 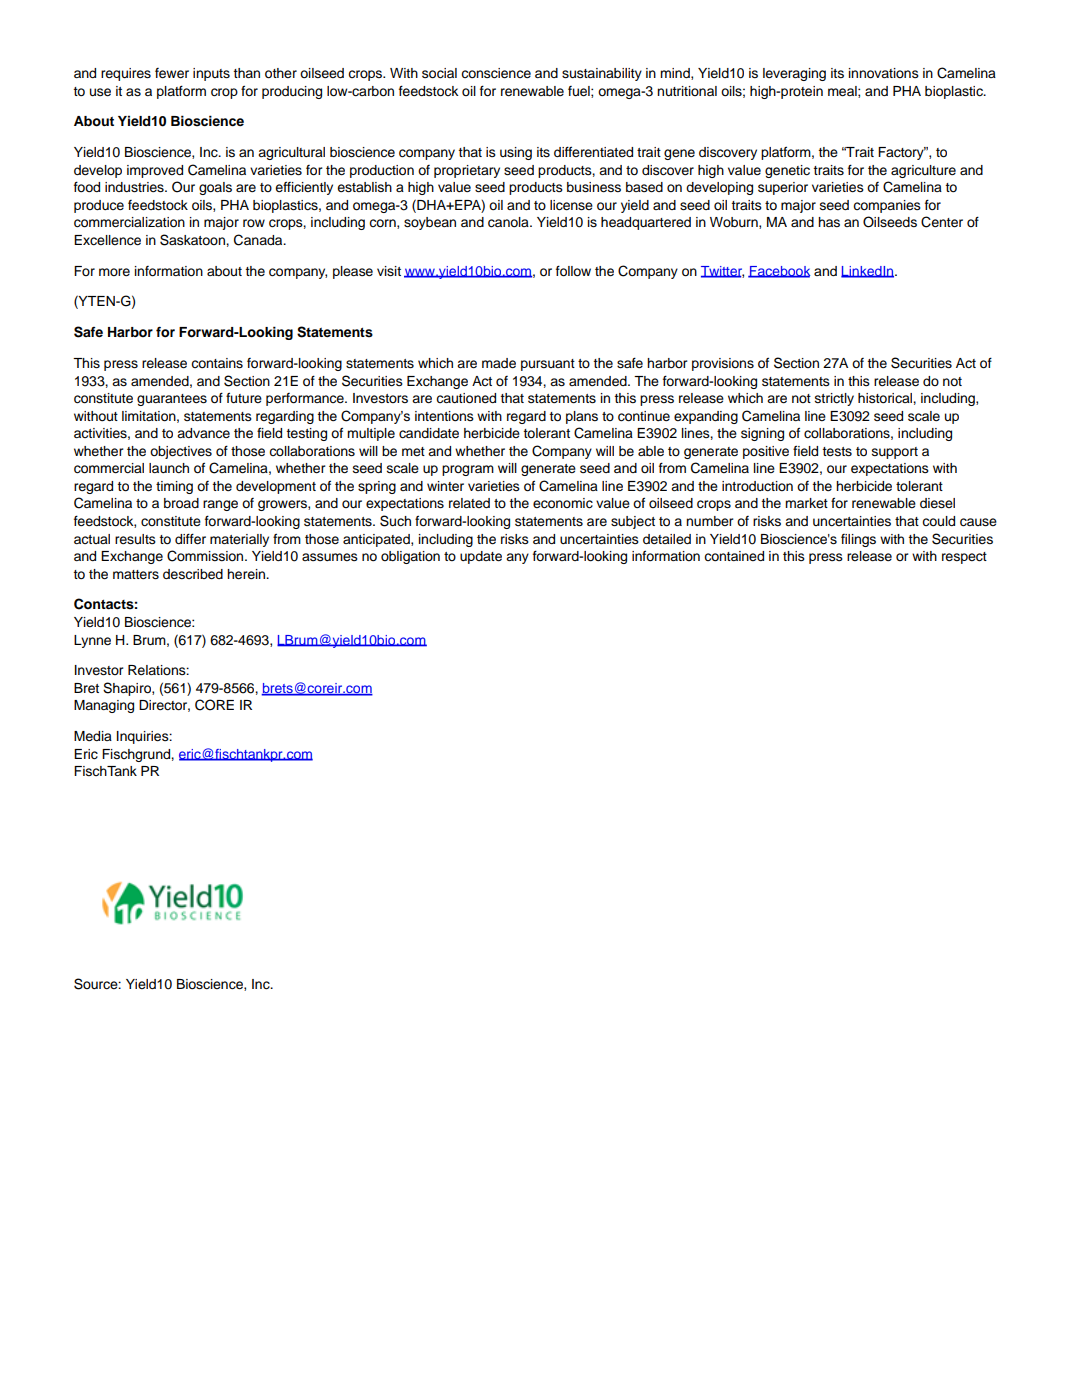 What do you see at coordinates (211, 74) in the image?
I see `inputs` at bounding box center [211, 74].
